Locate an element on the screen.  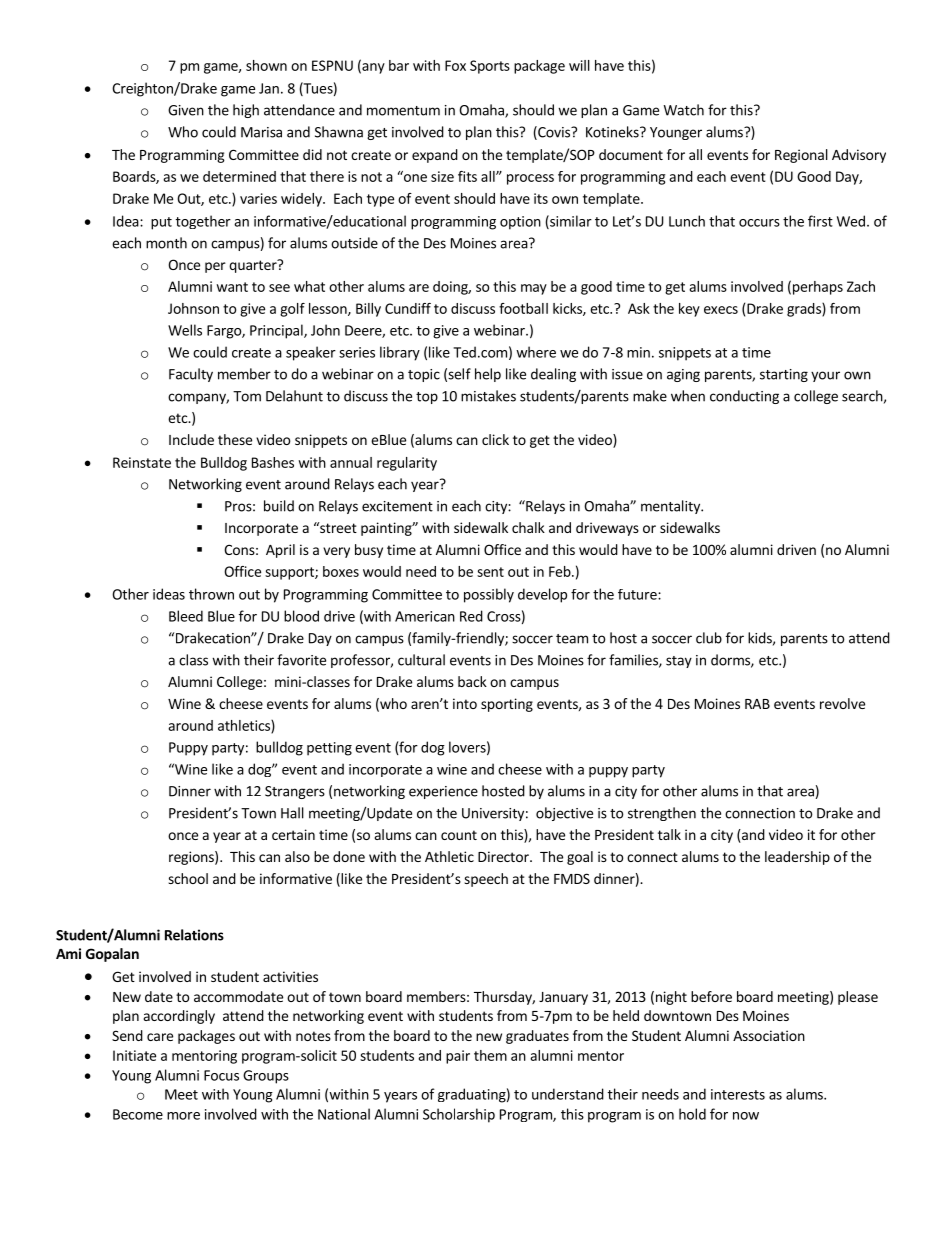
conducting is located at coordinates (744, 397).
